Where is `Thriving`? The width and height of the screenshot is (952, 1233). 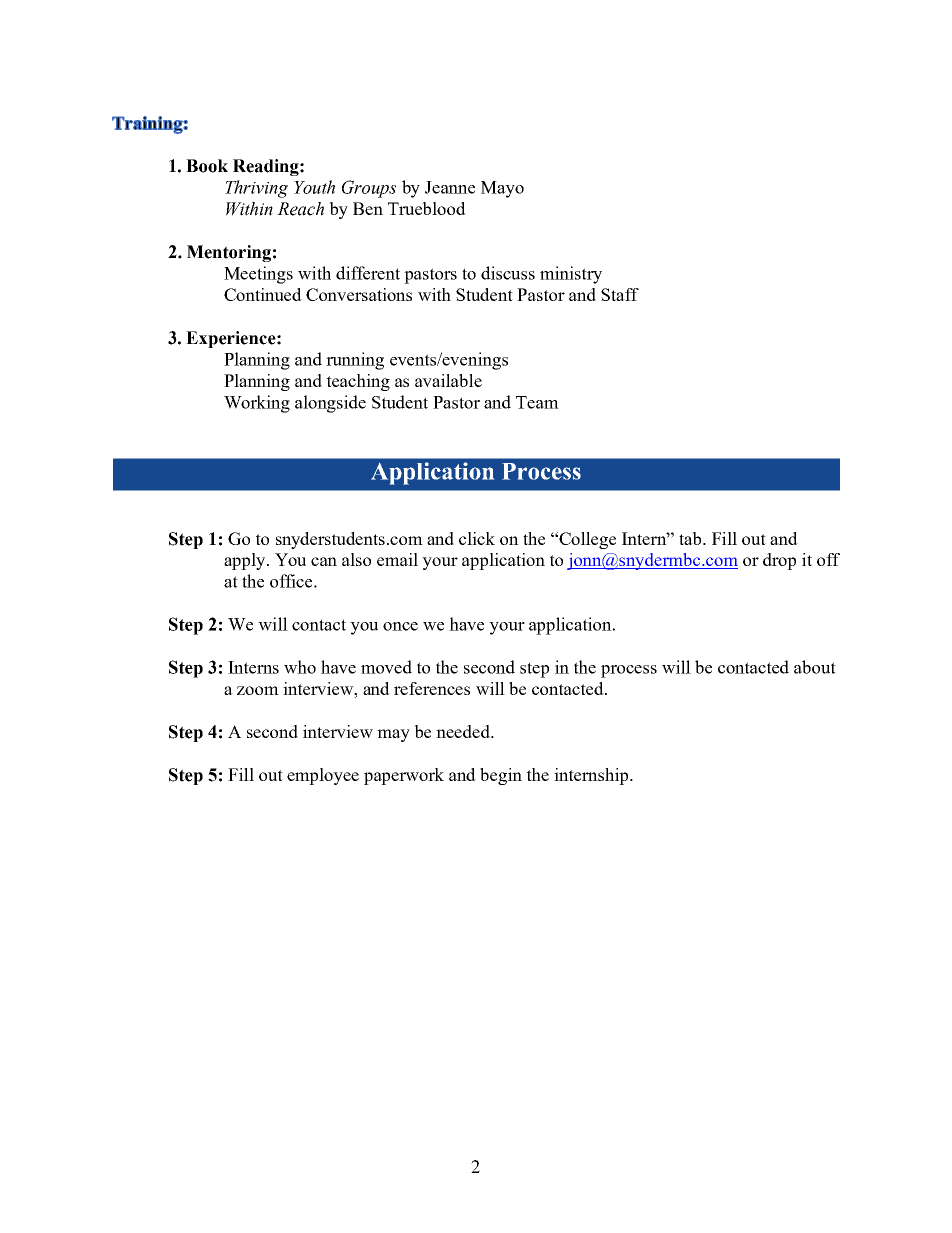 Thriving is located at coordinates (256, 189).
